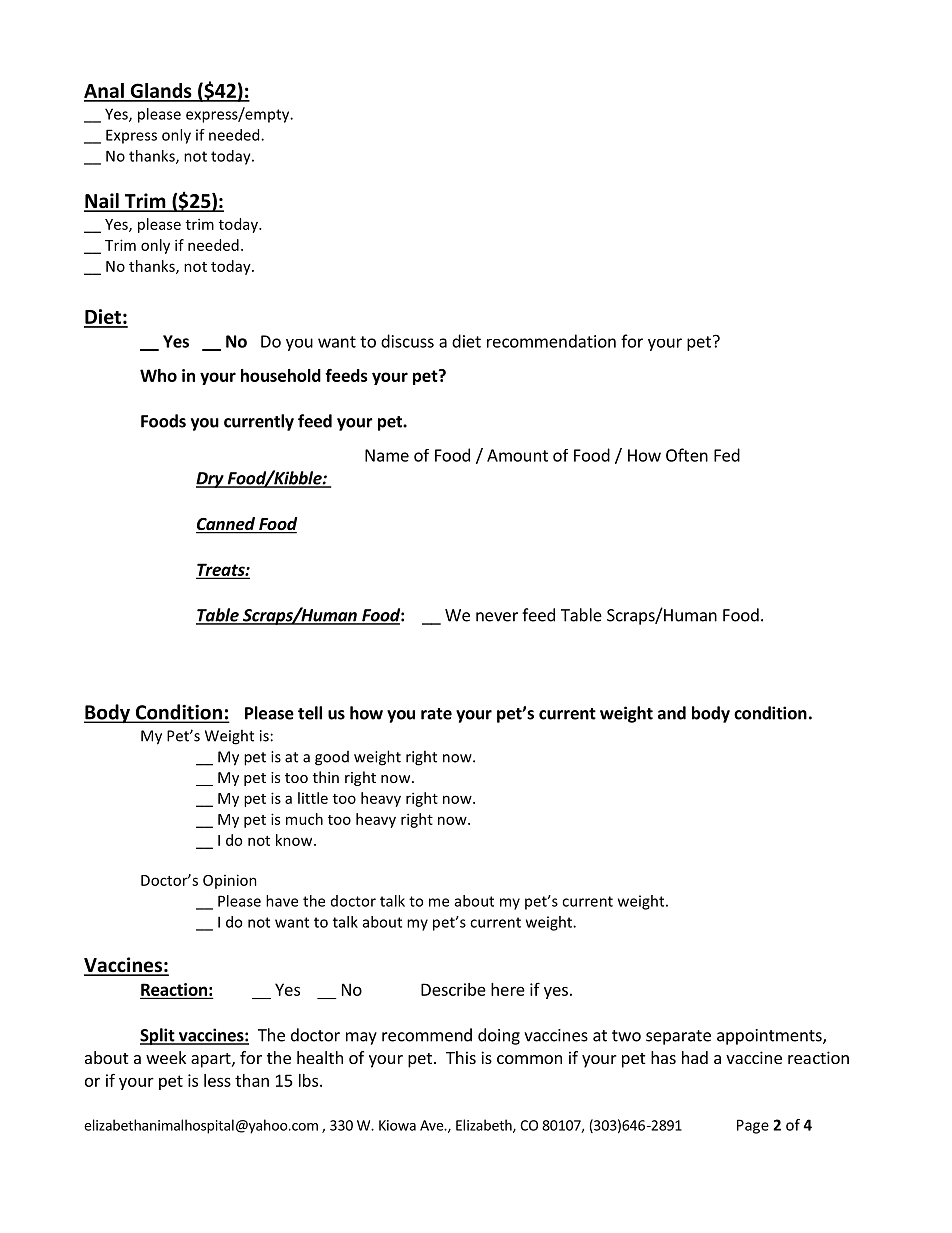  Describe the element at coordinates (102, 202) in the screenshot. I see `Nail` at that location.
